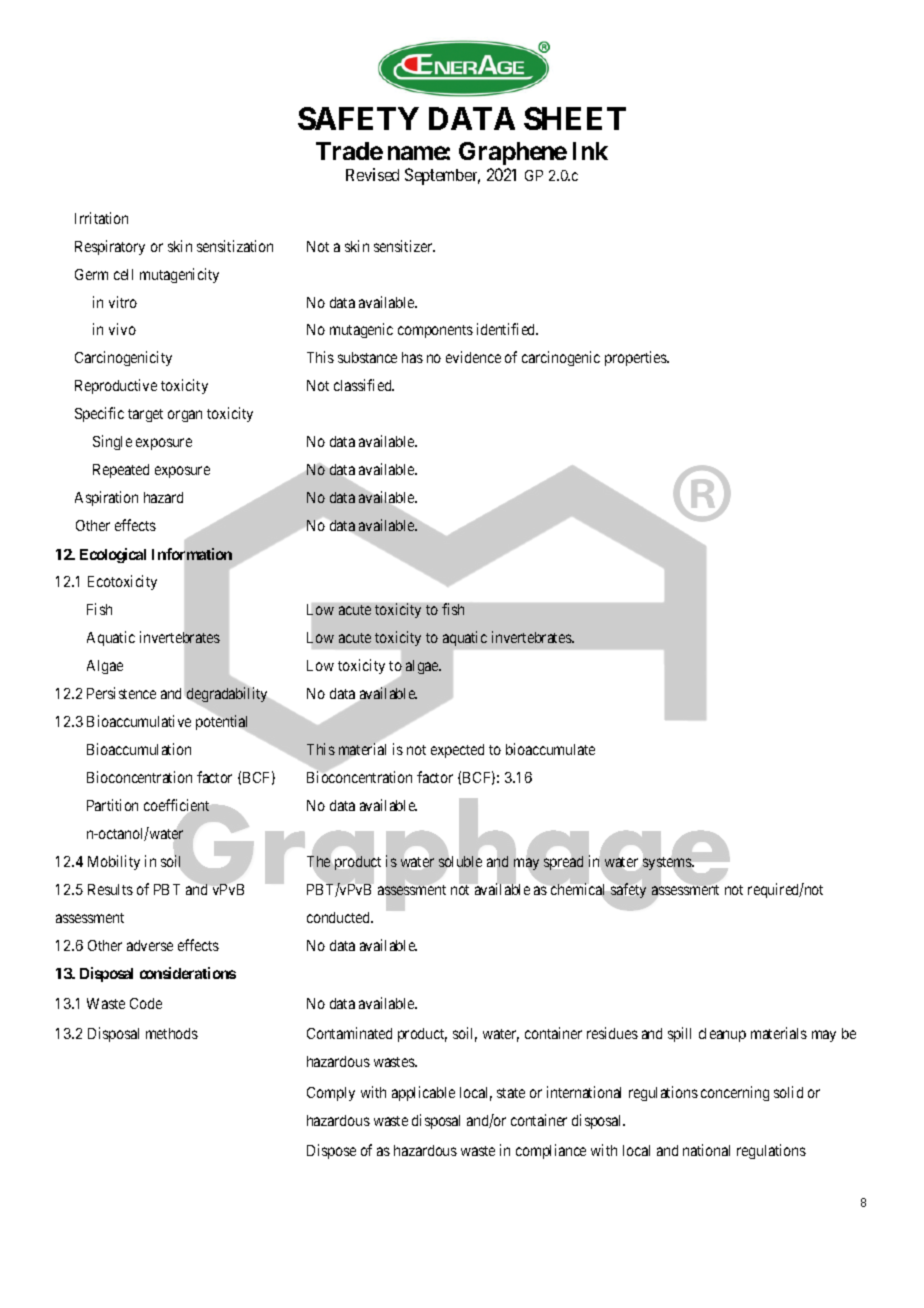 The width and height of the image is (924, 1308). What do you see at coordinates (172, 1033) in the image?
I see `methods` at bounding box center [172, 1033].
